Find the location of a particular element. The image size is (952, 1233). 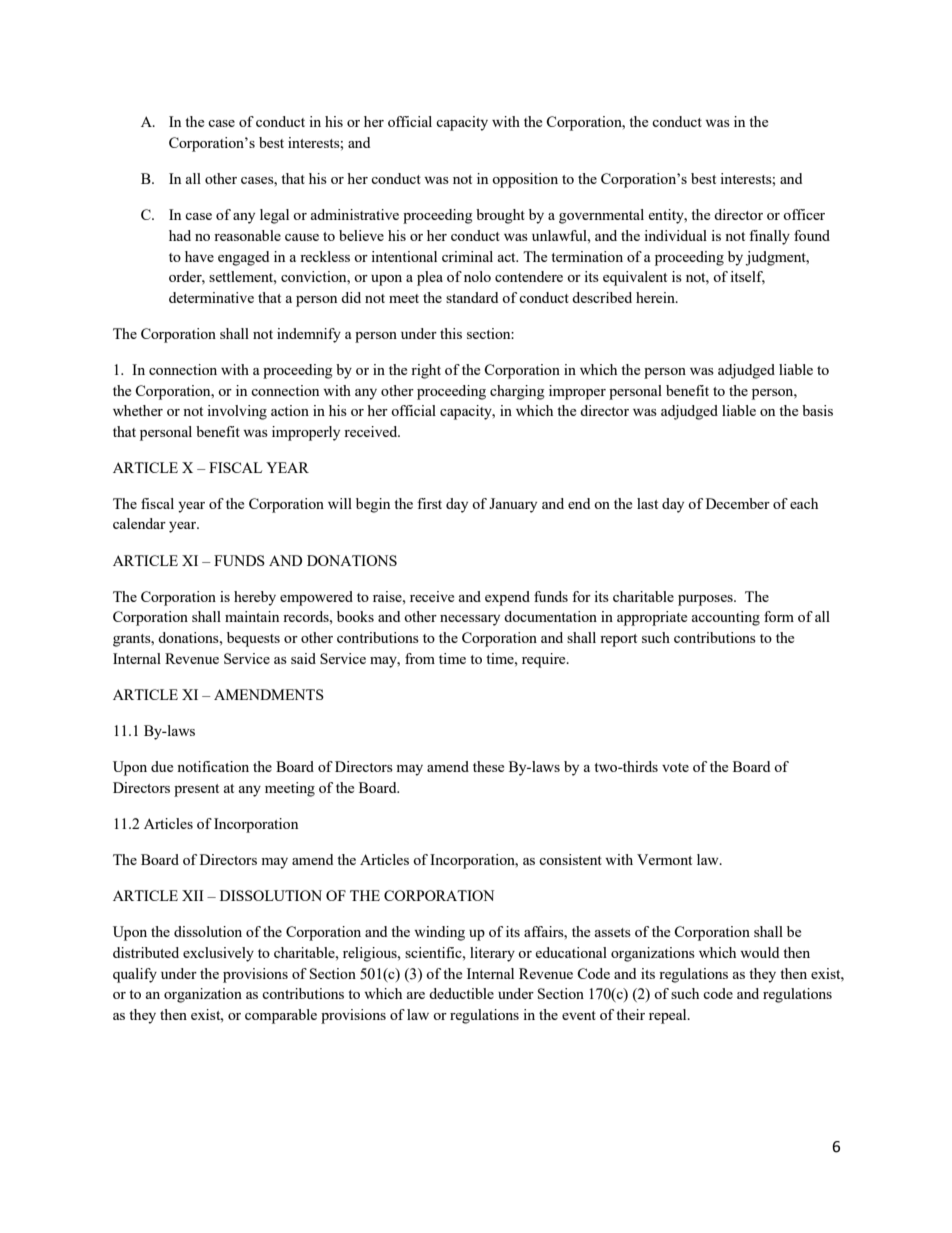

hereby is located at coordinates (255, 598).
